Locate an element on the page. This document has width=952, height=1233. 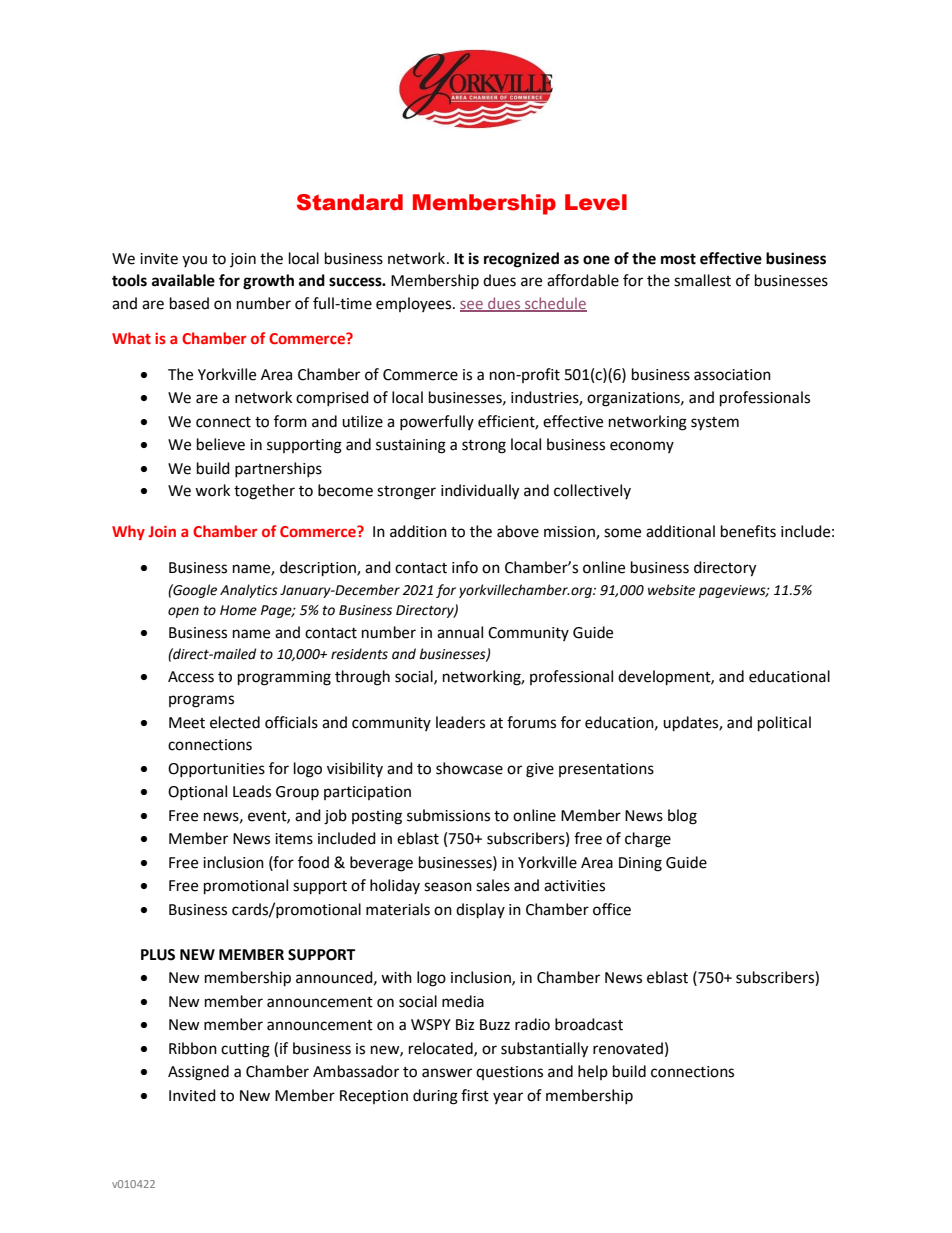
recognized is located at coordinates (521, 260).
